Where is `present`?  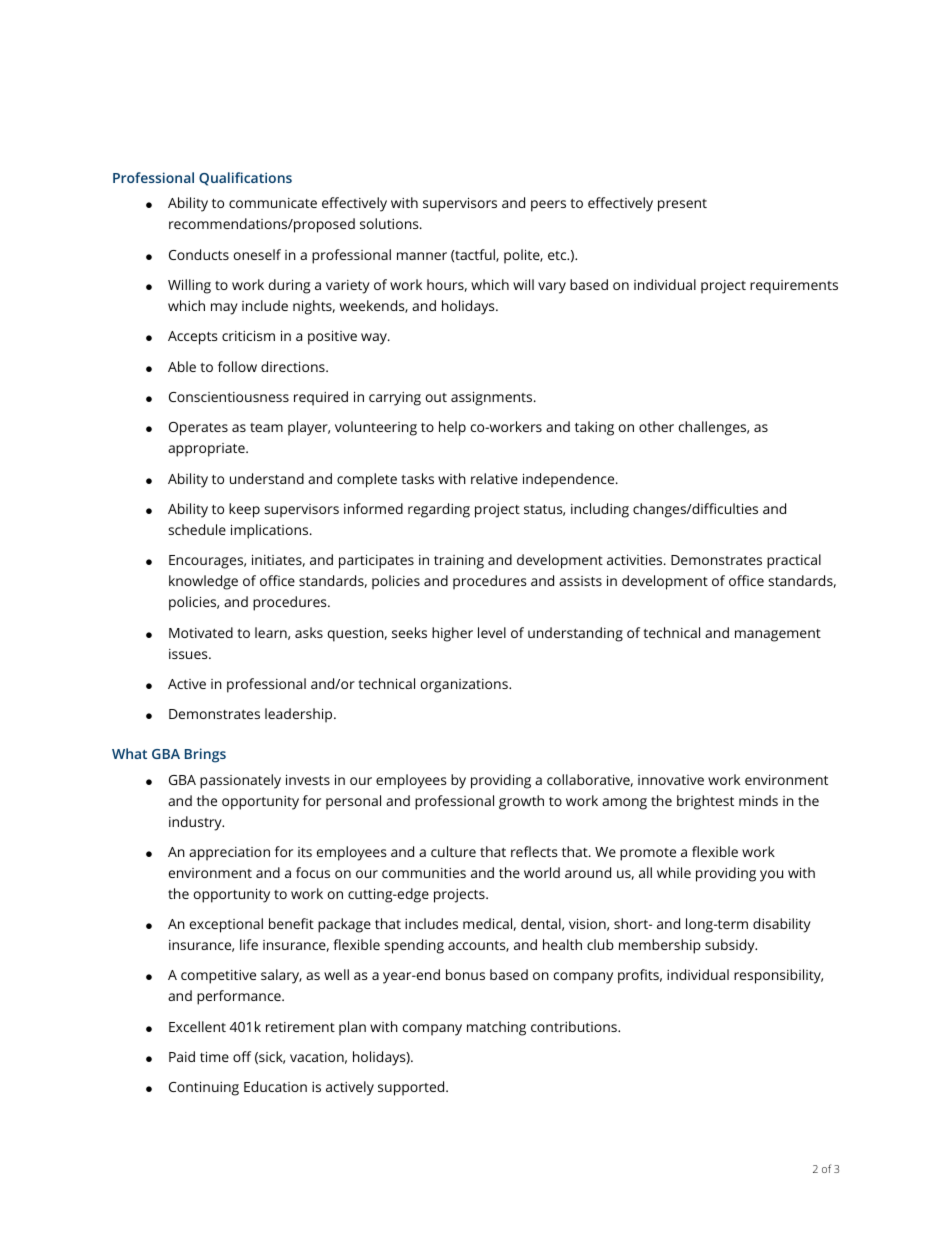
present is located at coordinates (682, 205).
